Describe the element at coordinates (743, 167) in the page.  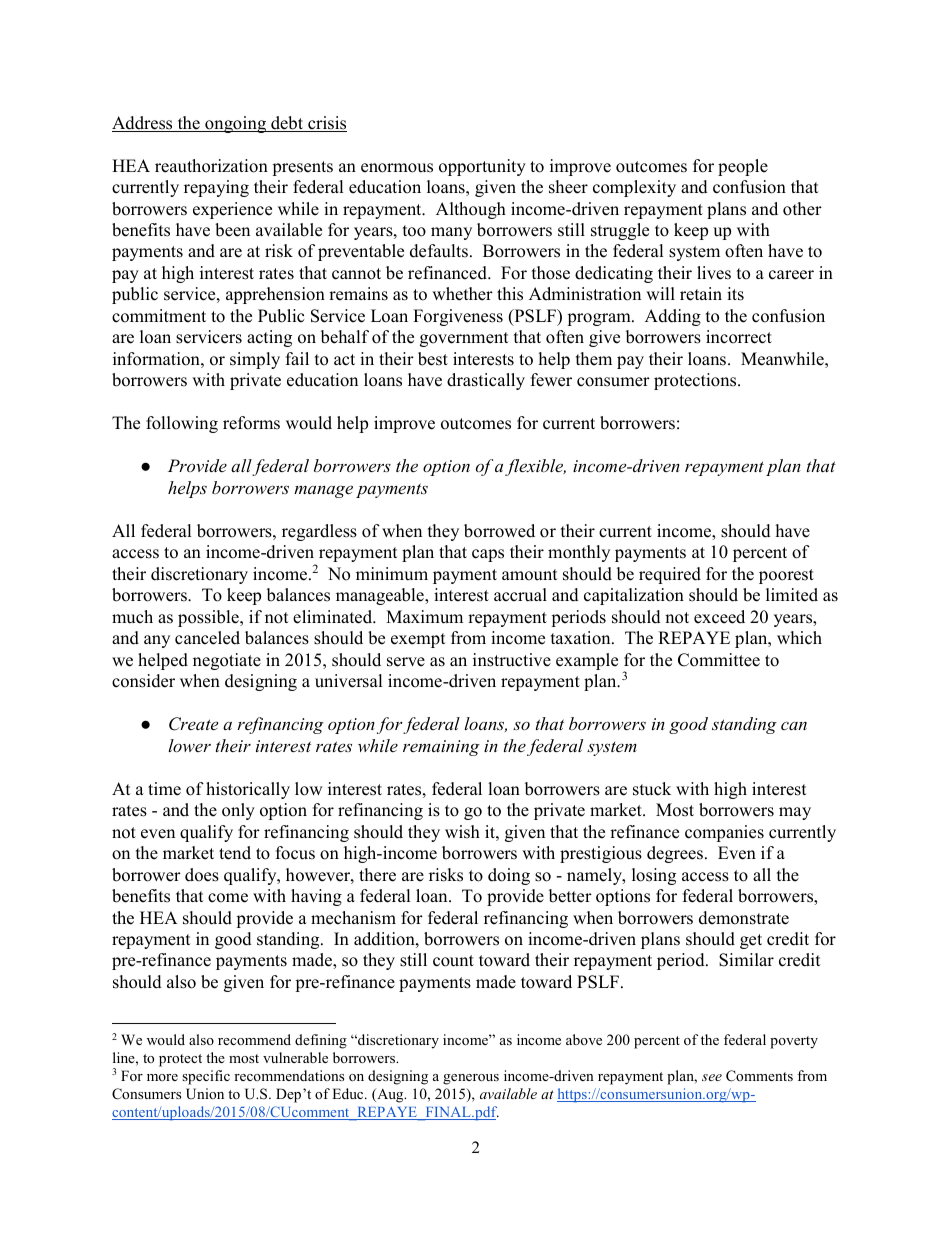
I see `people` at that location.
